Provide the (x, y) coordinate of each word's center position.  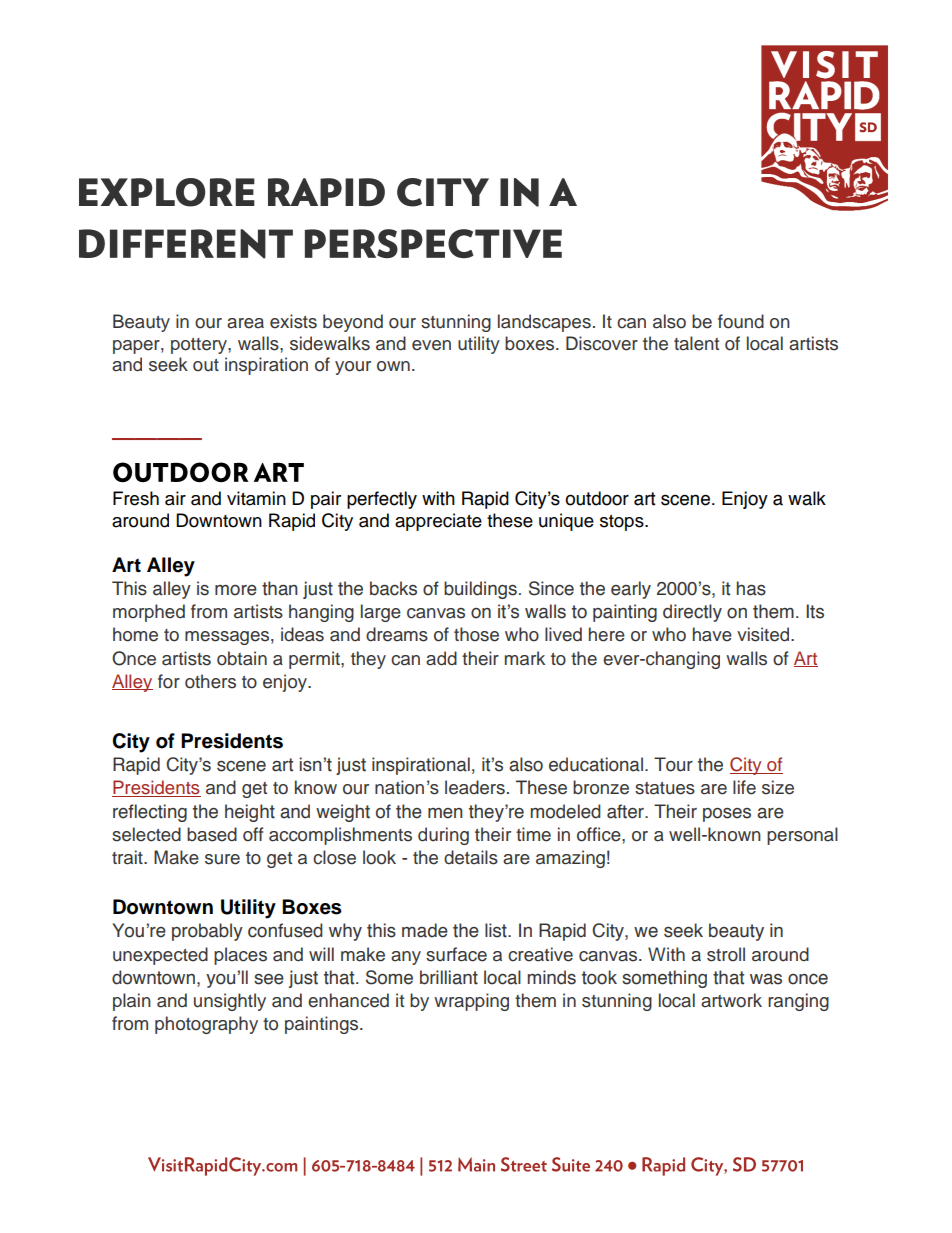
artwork (731, 1000)
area (245, 323)
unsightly (230, 1002)
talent (696, 343)
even (431, 345)
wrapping (471, 1002)
